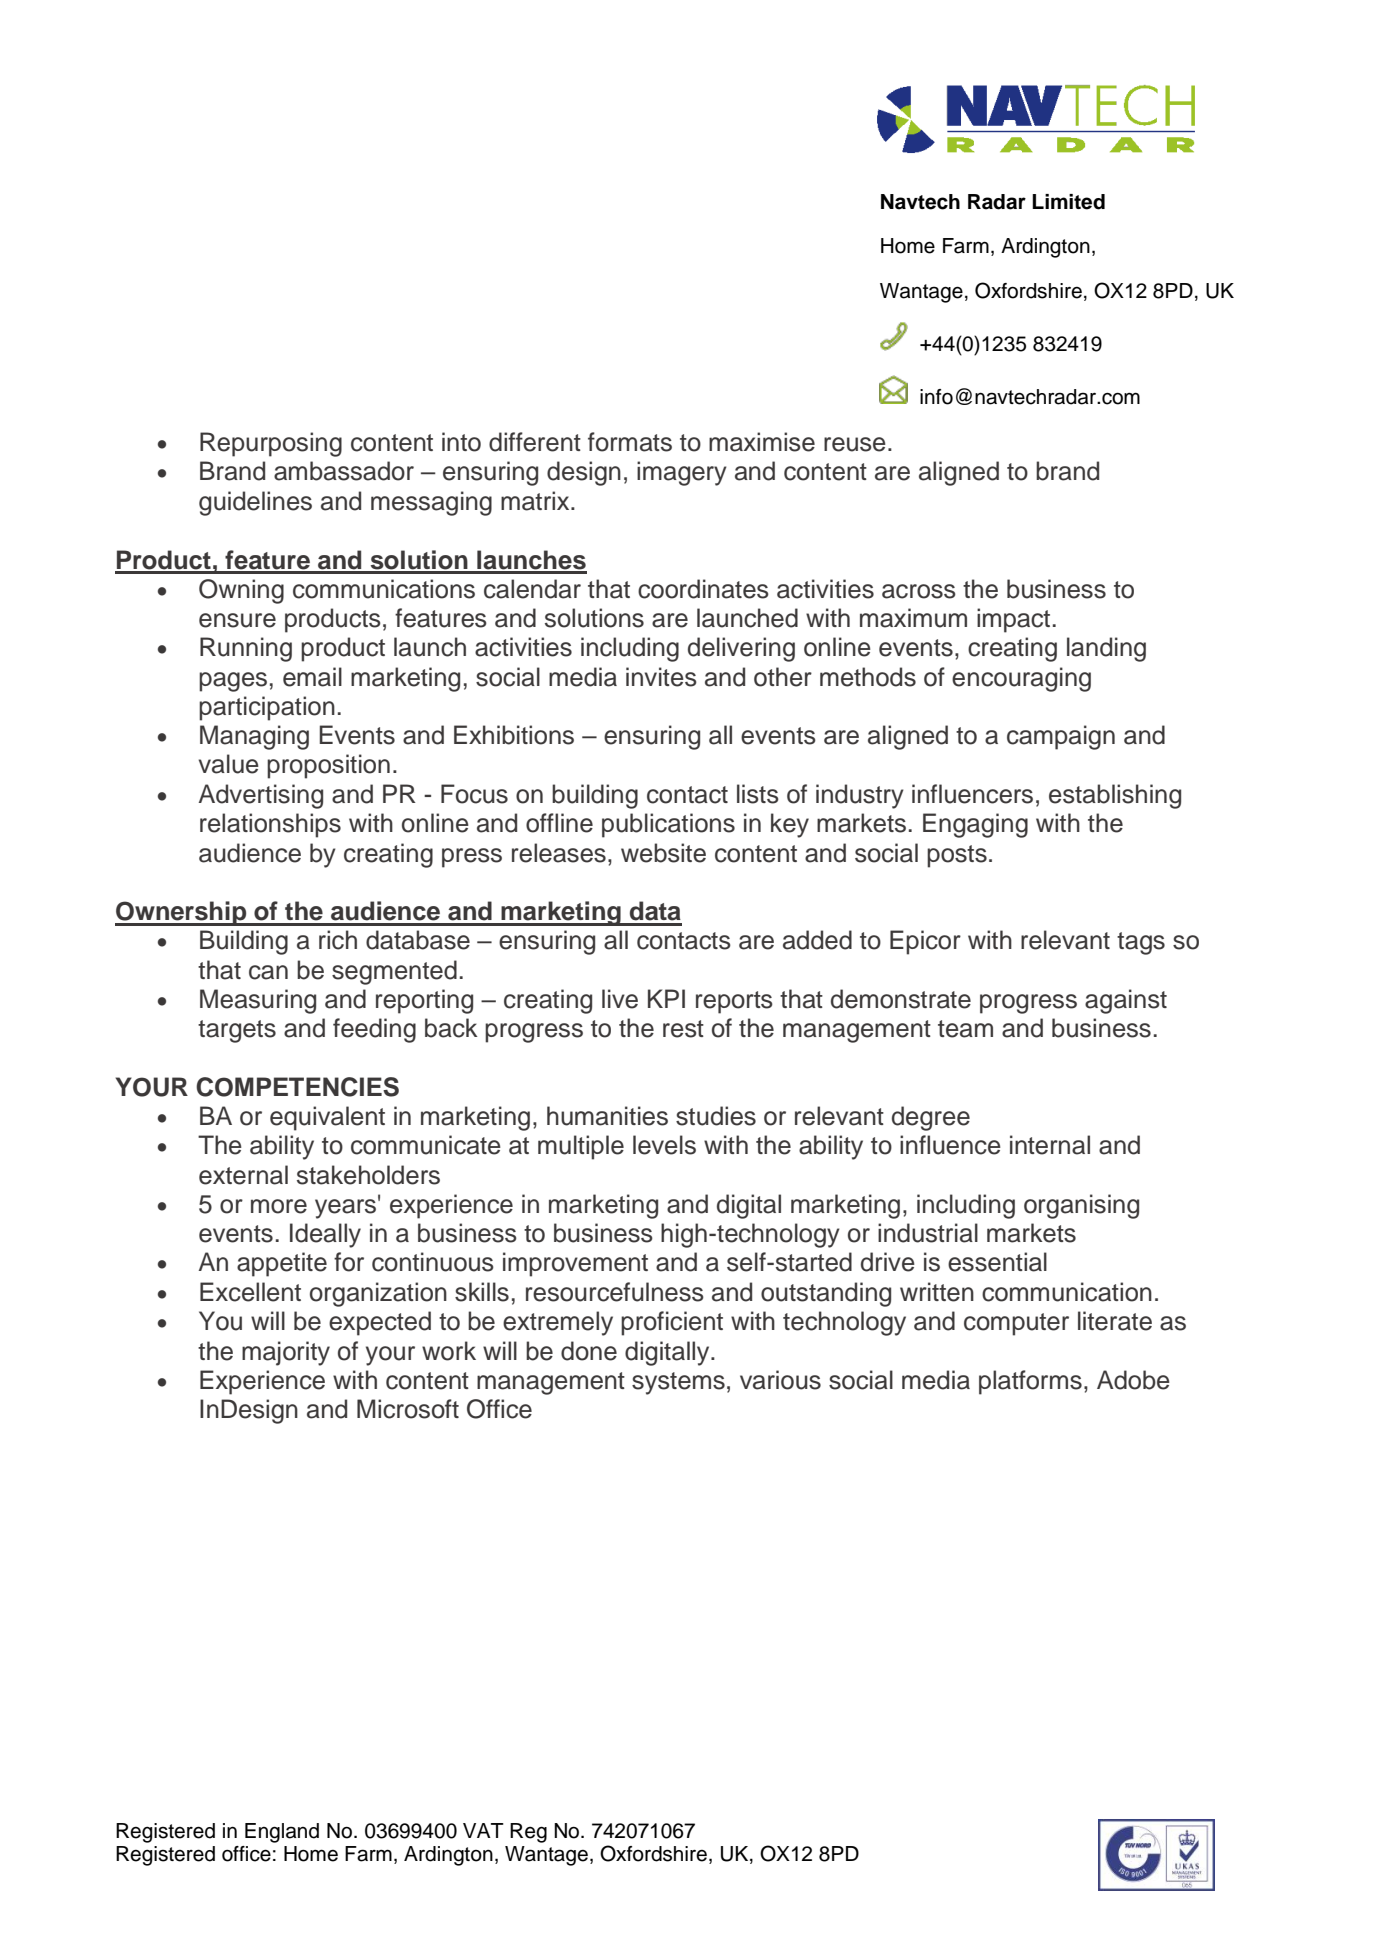  I want to click on Measuring, so click(258, 1001).
